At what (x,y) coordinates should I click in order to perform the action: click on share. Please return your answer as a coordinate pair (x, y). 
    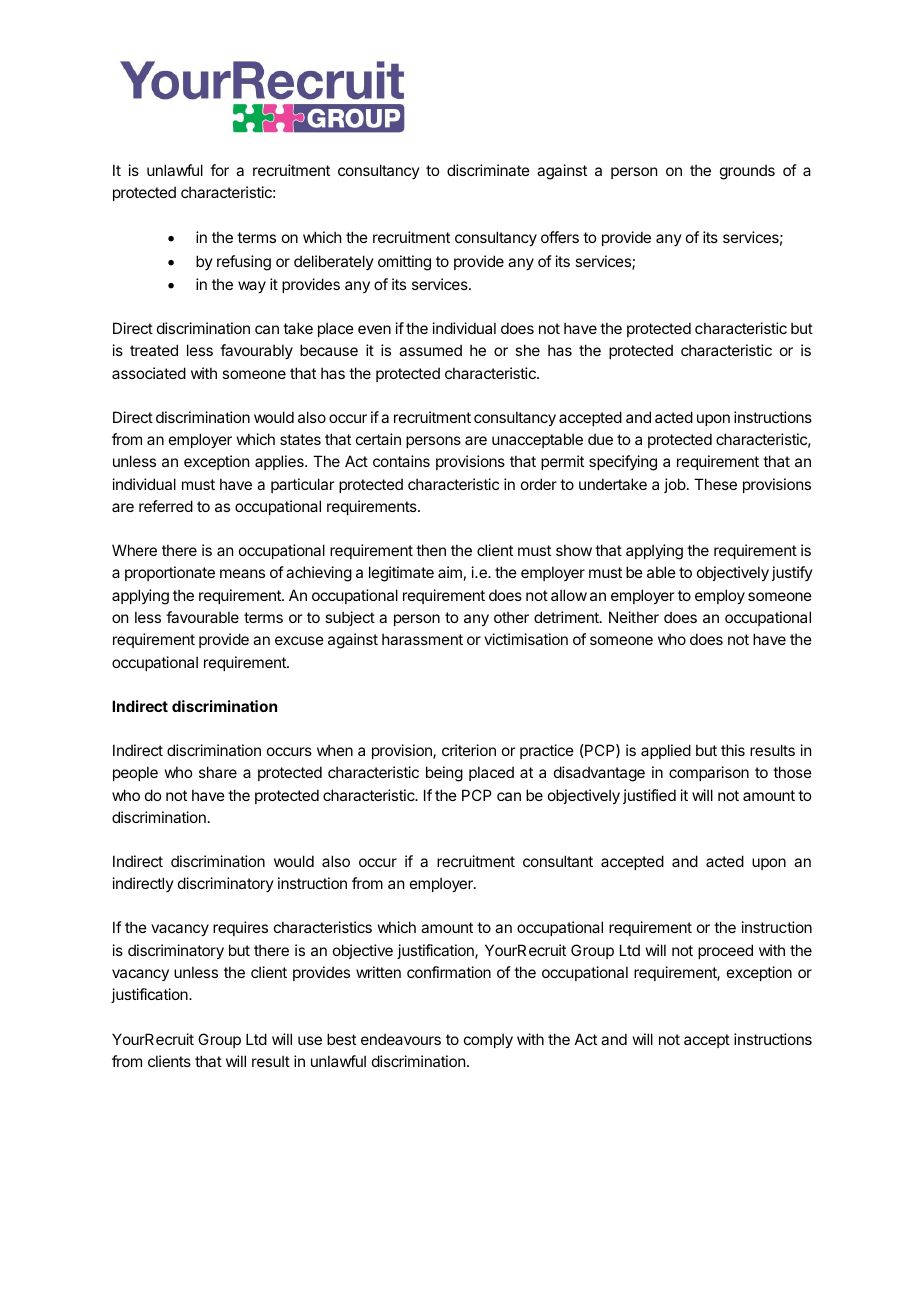
    Looking at the image, I should click on (218, 772).
